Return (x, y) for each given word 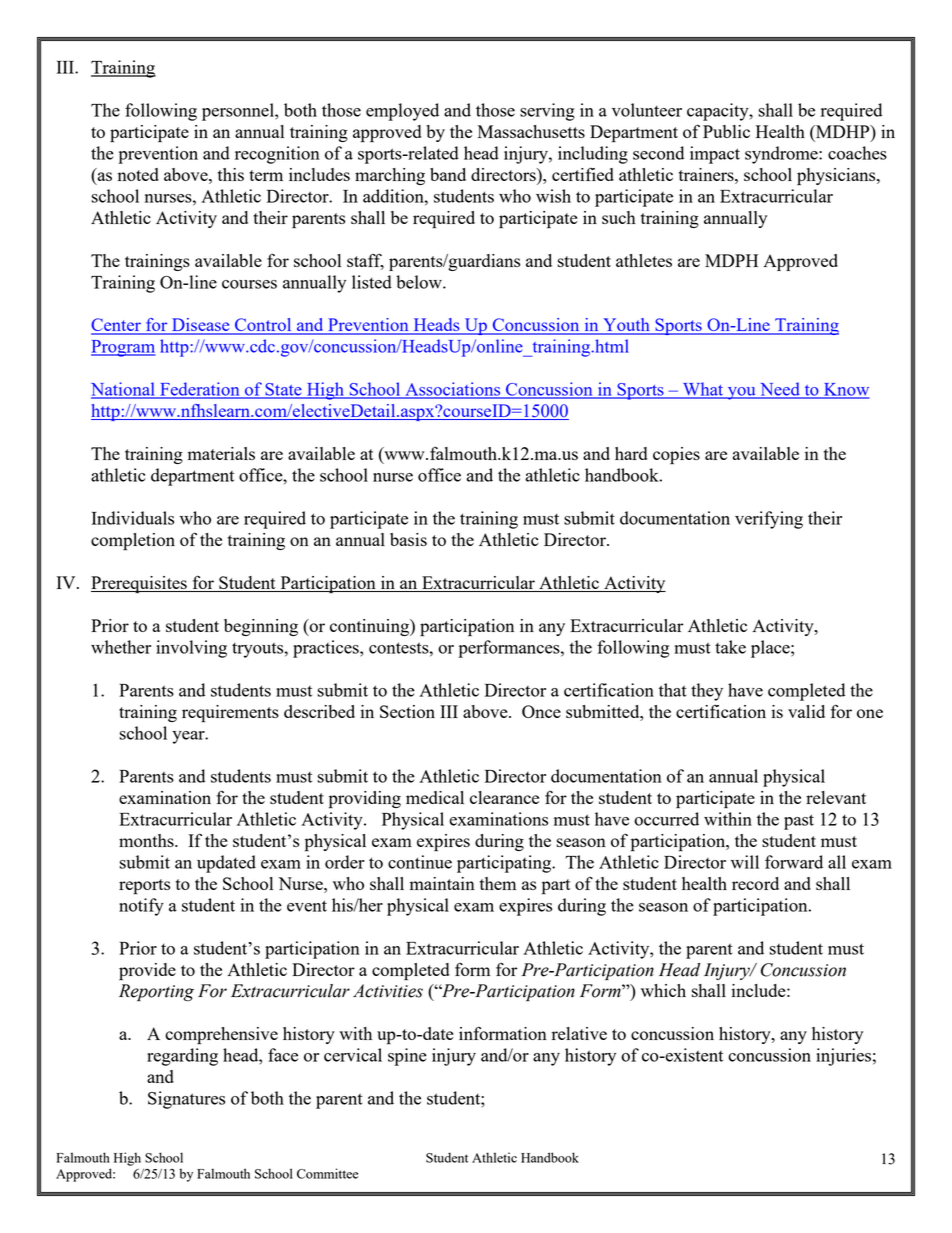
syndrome (782, 155)
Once (541, 711)
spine (407, 1057)
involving (191, 649)
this (231, 174)
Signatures (186, 1100)
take (730, 647)
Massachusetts (531, 131)
